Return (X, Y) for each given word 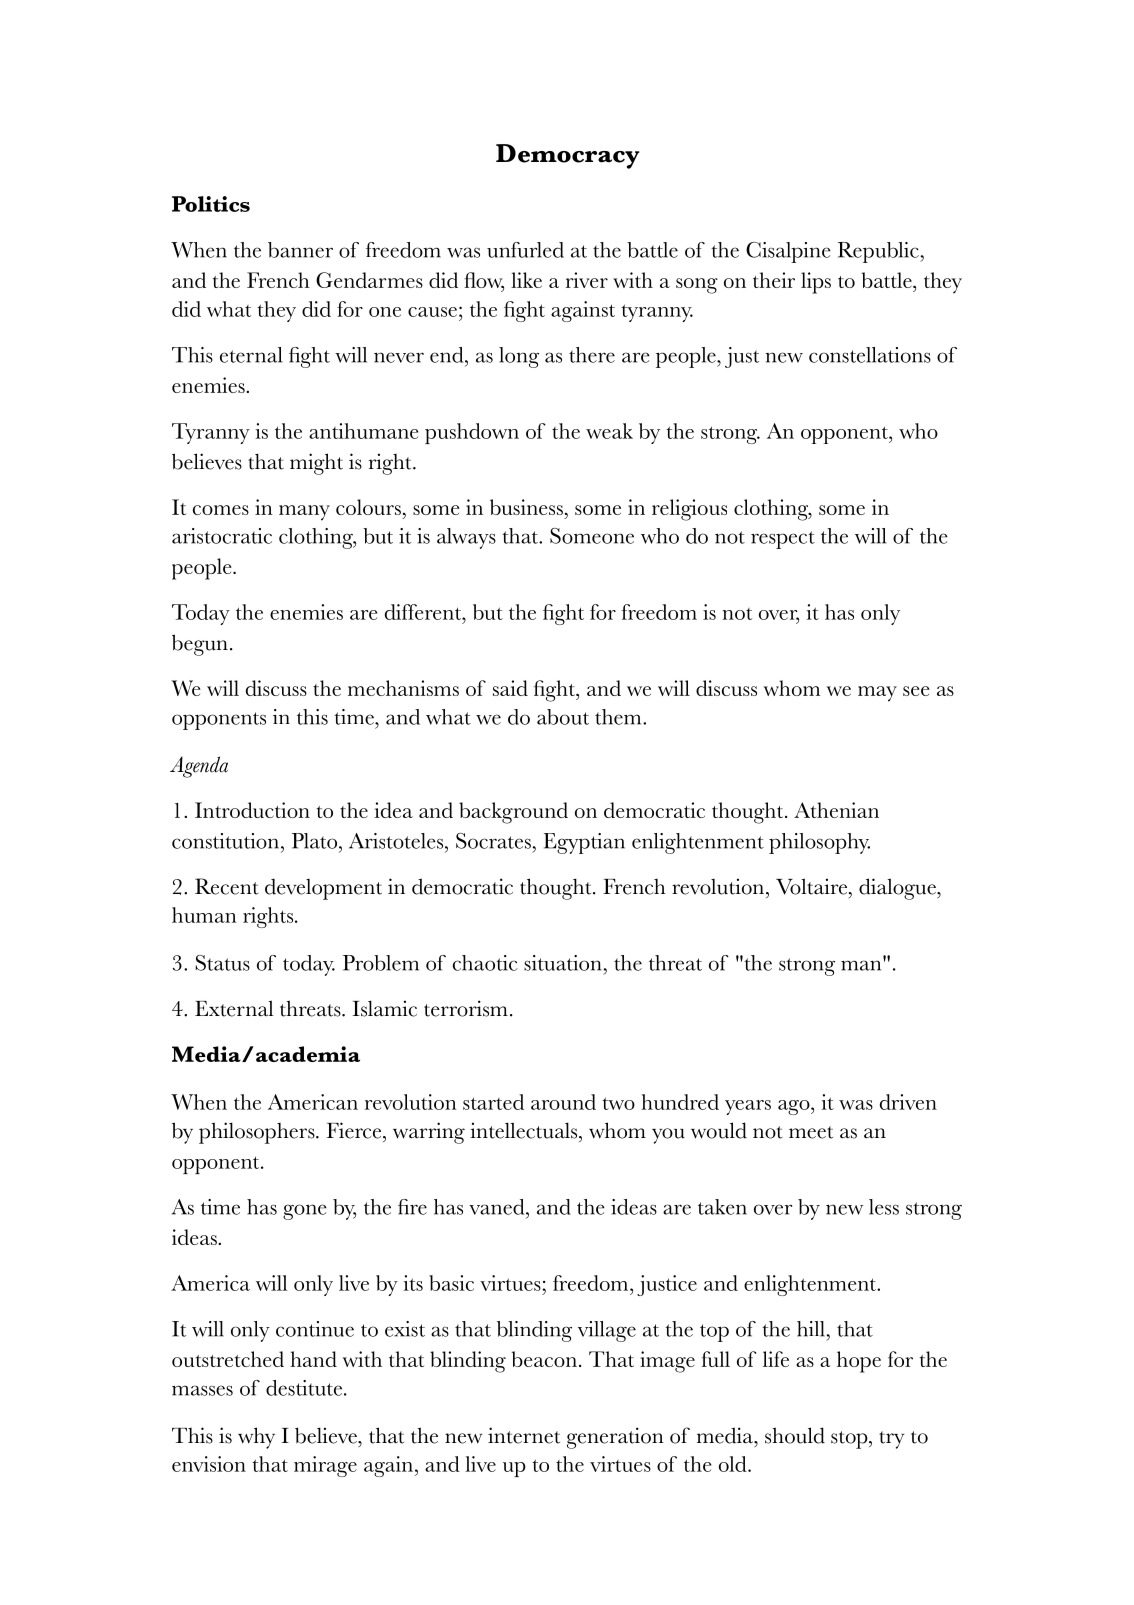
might (316, 464)
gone (305, 1212)
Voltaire (813, 886)
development (323, 889)
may (877, 694)
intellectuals (525, 1130)
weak (609, 431)
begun (200, 645)
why (256, 1438)
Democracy (568, 156)
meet (811, 1132)
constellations (870, 355)
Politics (211, 204)
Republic (879, 252)
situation (564, 963)
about (563, 717)
